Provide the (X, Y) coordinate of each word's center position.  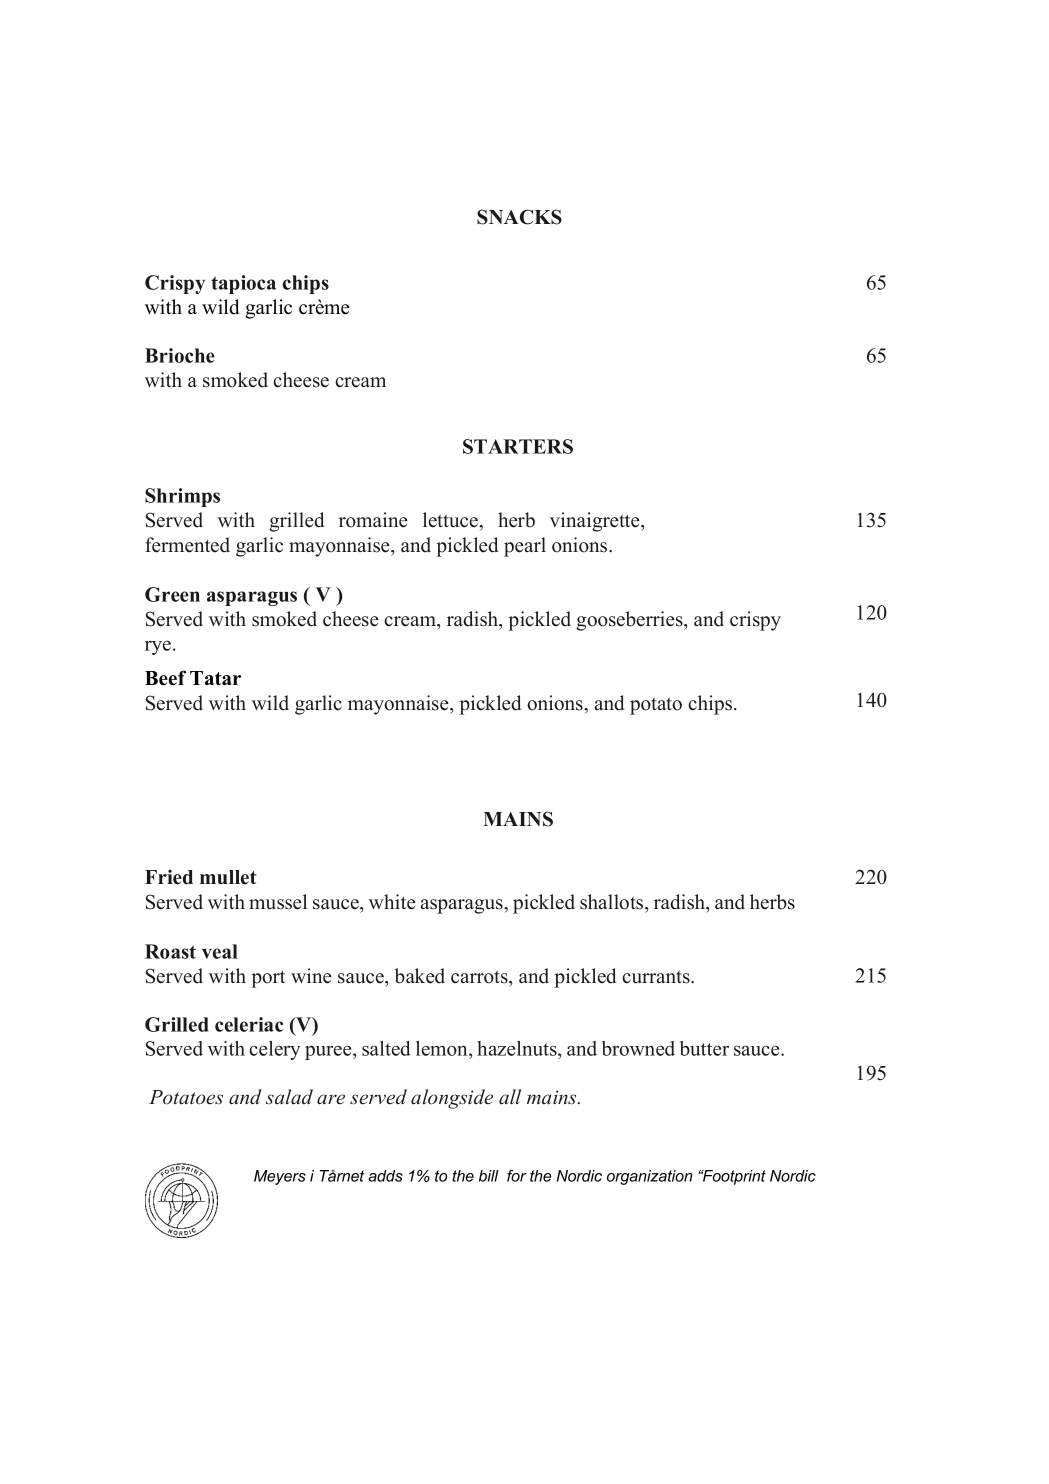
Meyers (280, 1177)
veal (220, 951)
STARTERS (518, 446)
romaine (373, 520)
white (392, 902)
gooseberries (630, 621)
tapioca (243, 284)
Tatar (215, 678)
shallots (613, 902)
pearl (525, 547)
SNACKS (519, 217)
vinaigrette (596, 522)
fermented (187, 545)
